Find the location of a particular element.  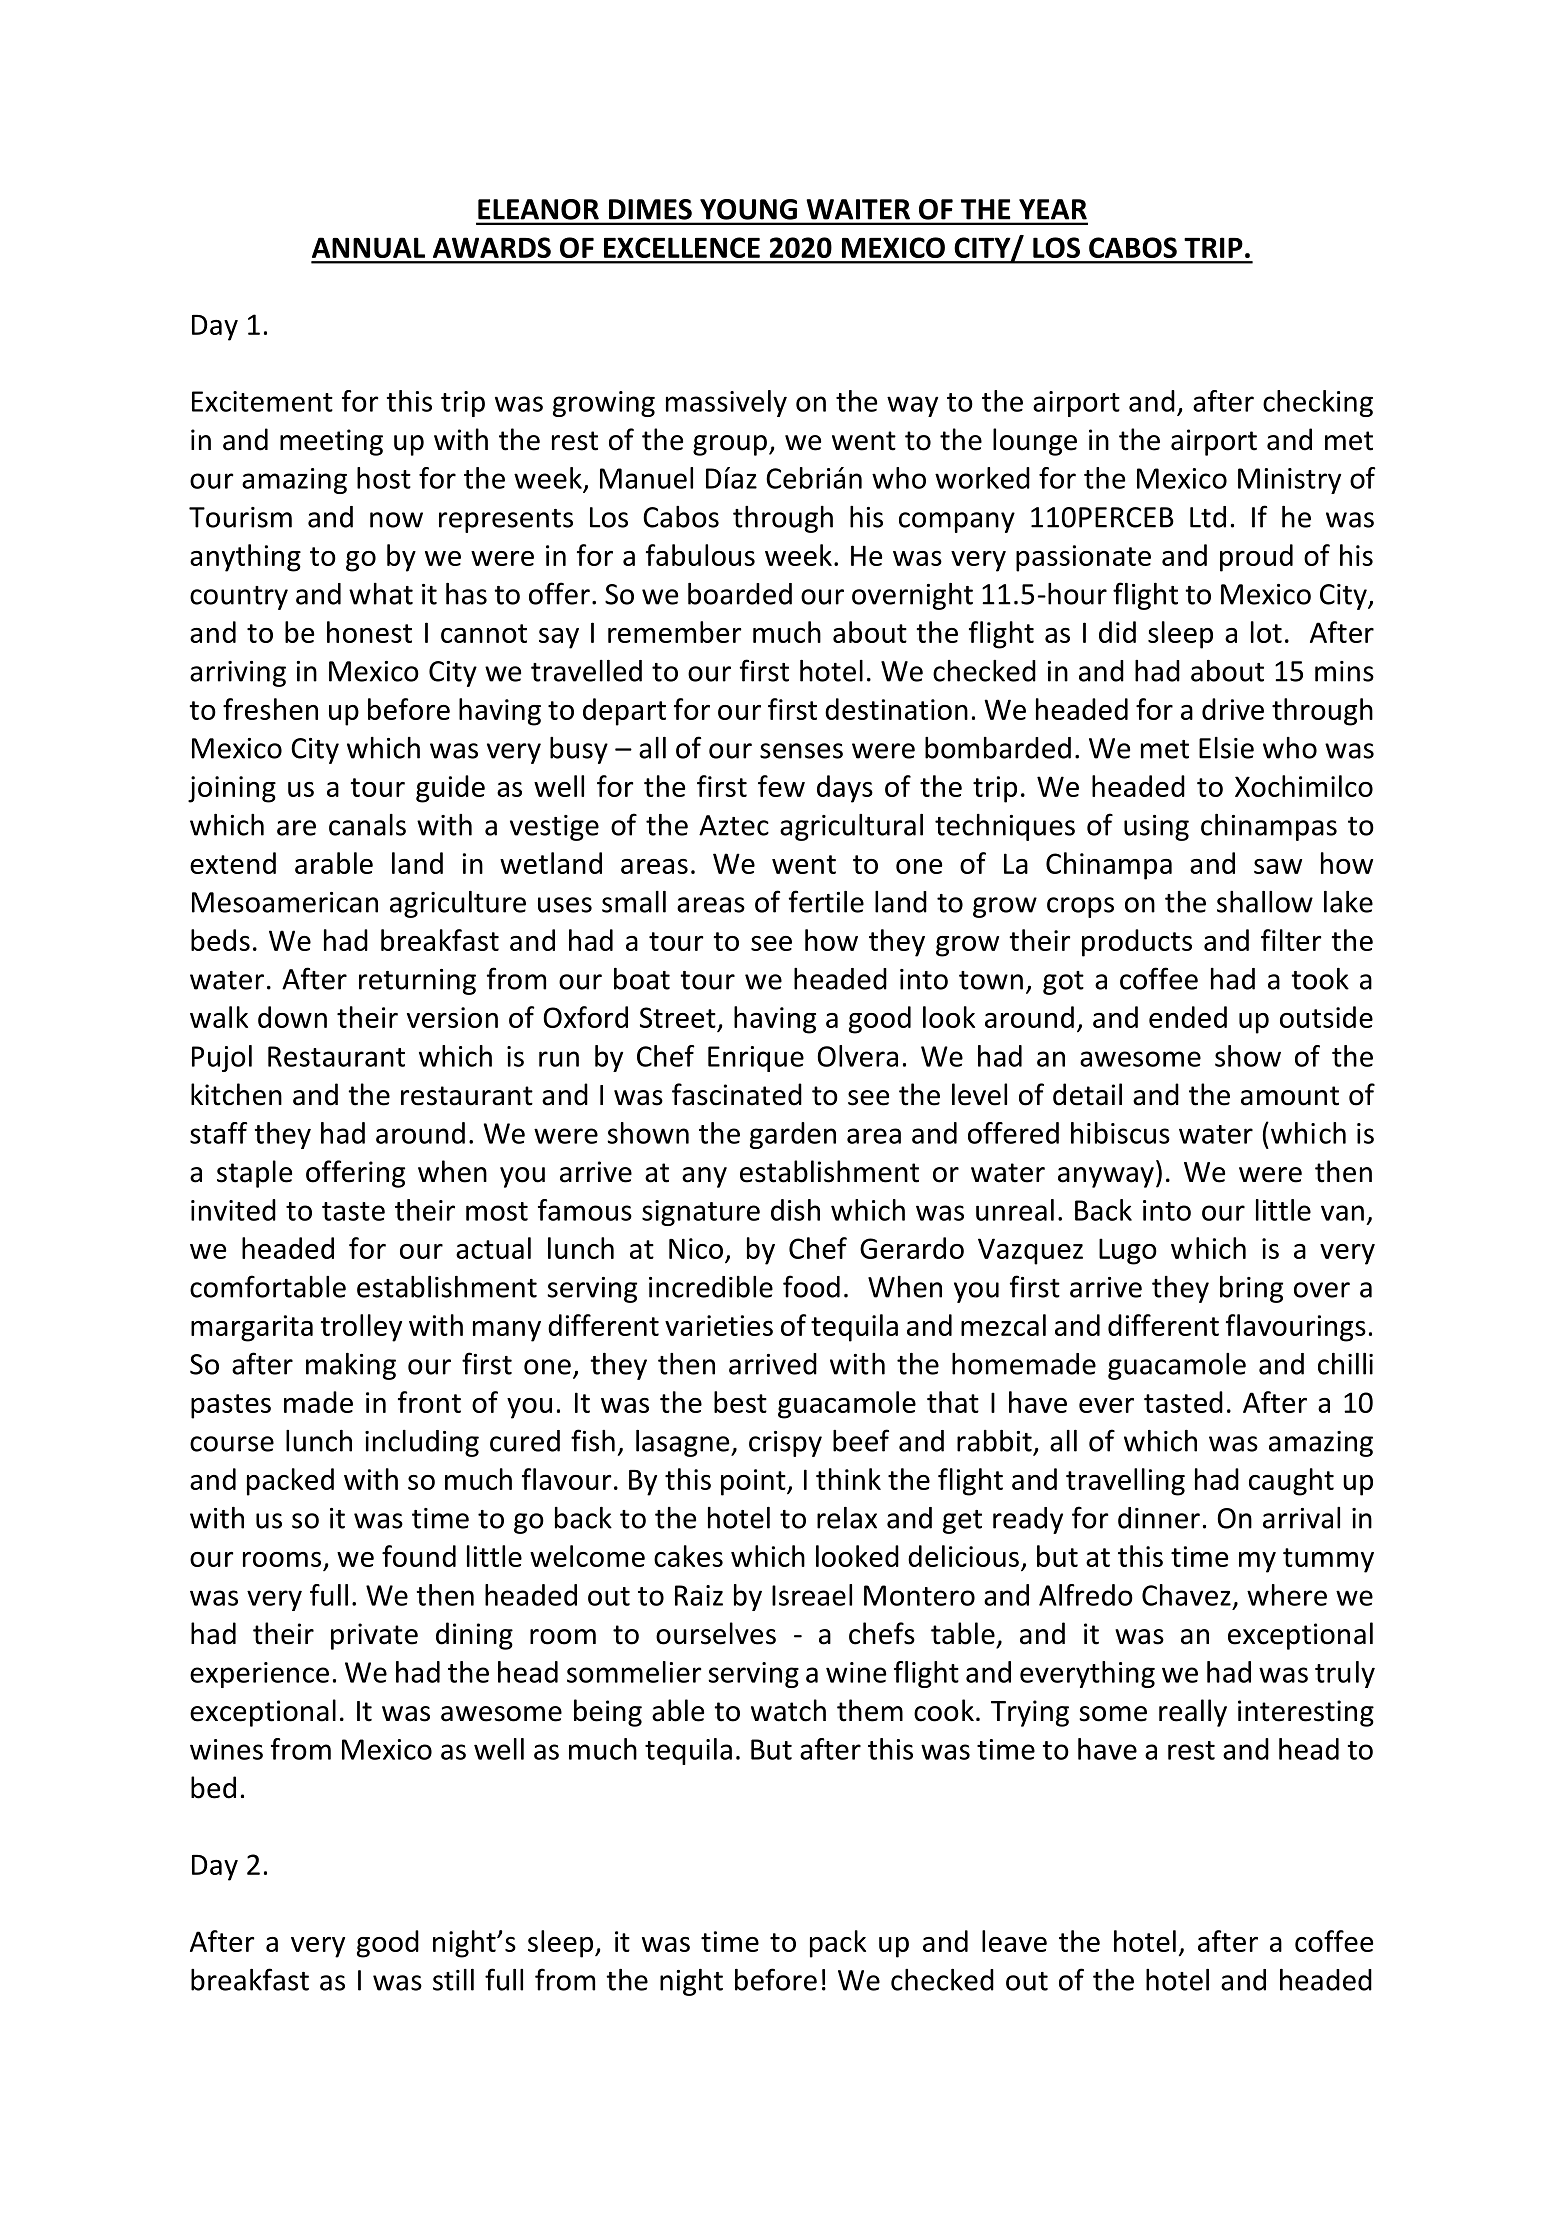

bring is located at coordinates (1251, 1289).
